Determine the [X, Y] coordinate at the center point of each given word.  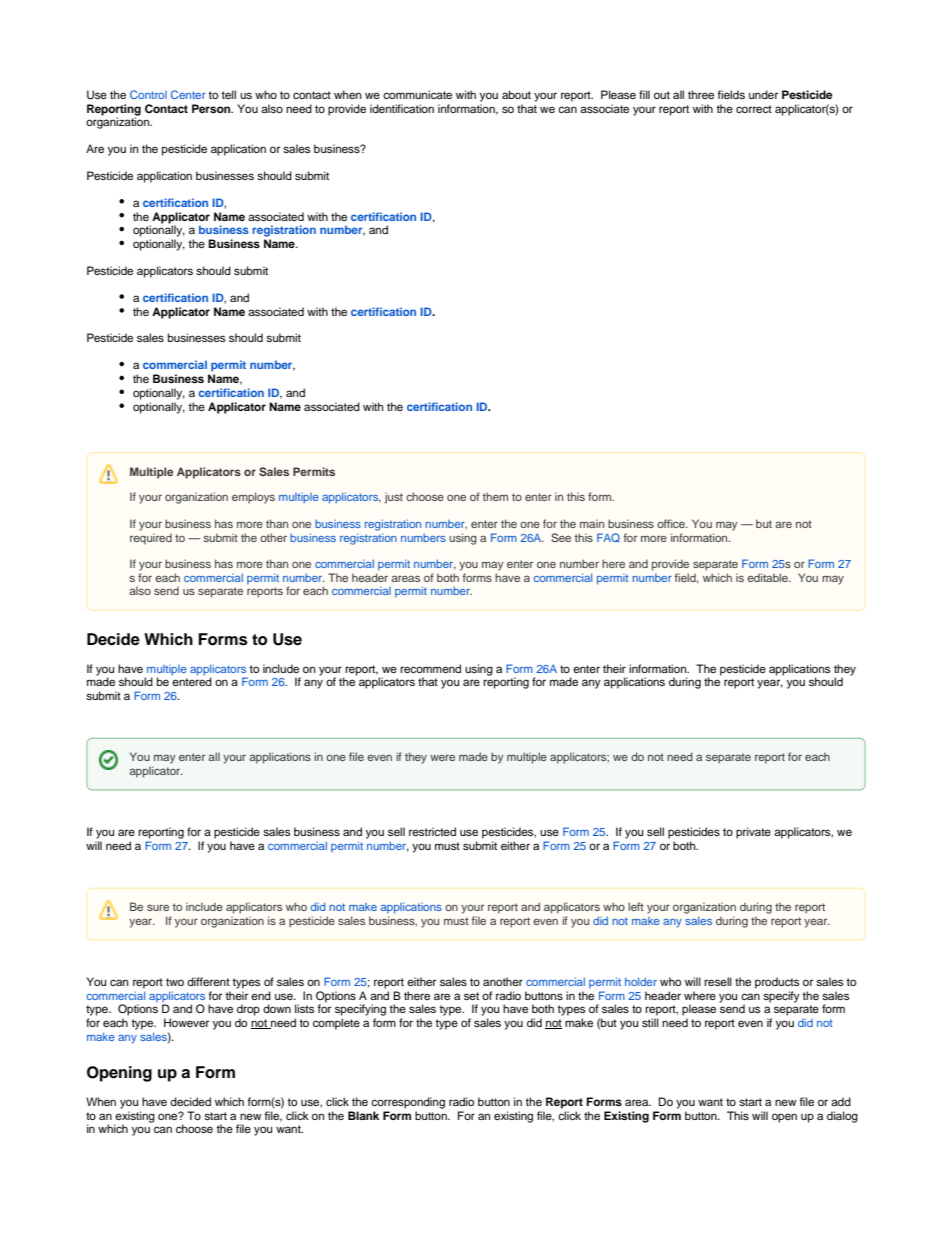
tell [228, 94]
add [841, 1101]
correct [754, 109]
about [516, 94]
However [186, 1022]
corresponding [408, 1103]
